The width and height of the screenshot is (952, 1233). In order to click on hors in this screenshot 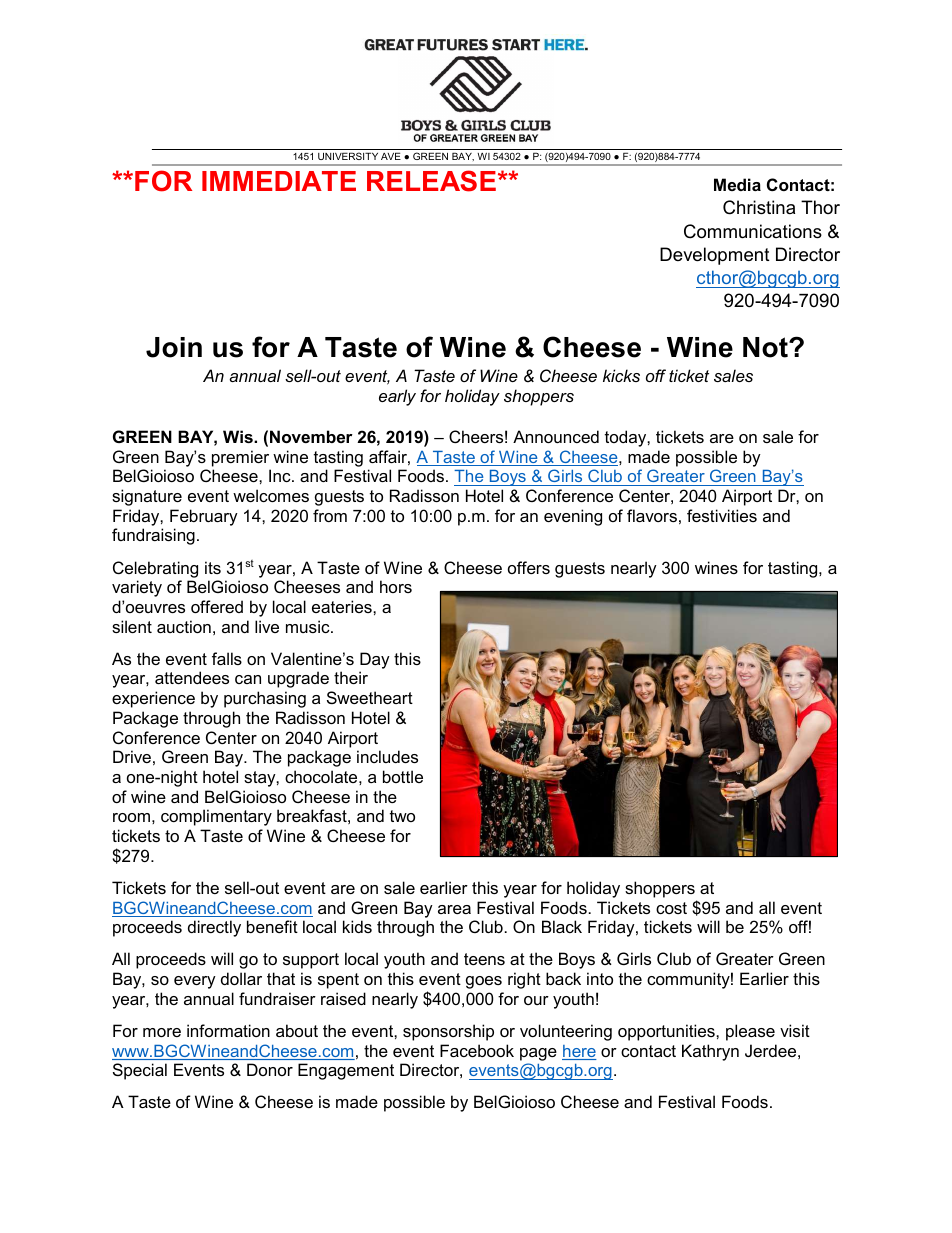, I will do `click(396, 586)`.
